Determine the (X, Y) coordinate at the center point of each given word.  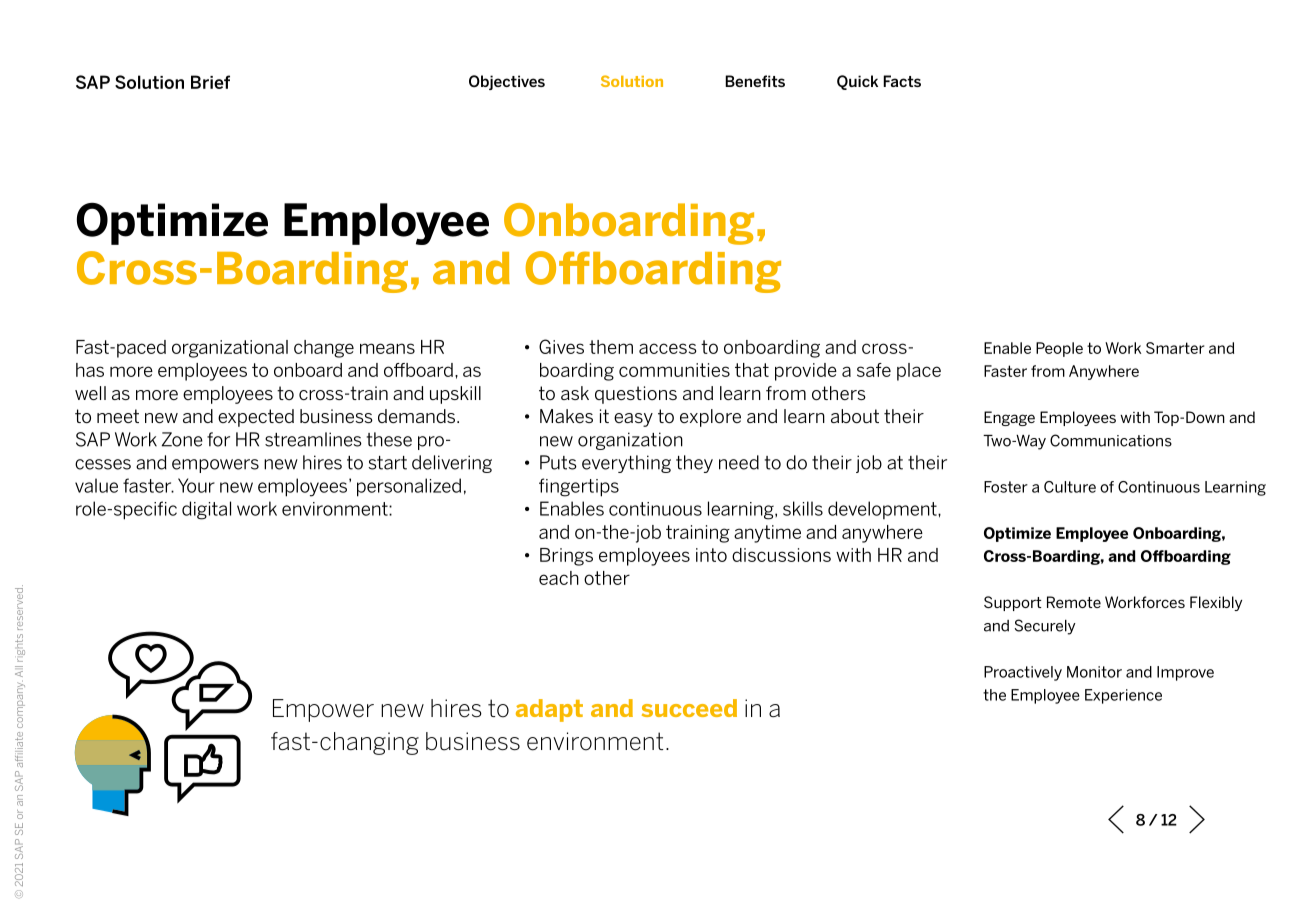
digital (206, 510)
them (611, 347)
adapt (549, 710)
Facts (902, 81)
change (324, 349)
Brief (210, 82)
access (668, 348)
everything (626, 464)
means (387, 348)
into (711, 555)
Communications (1111, 440)
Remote (1074, 602)
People (1059, 349)
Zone (182, 439)
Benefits (755, 81)
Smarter (1175, 348)
